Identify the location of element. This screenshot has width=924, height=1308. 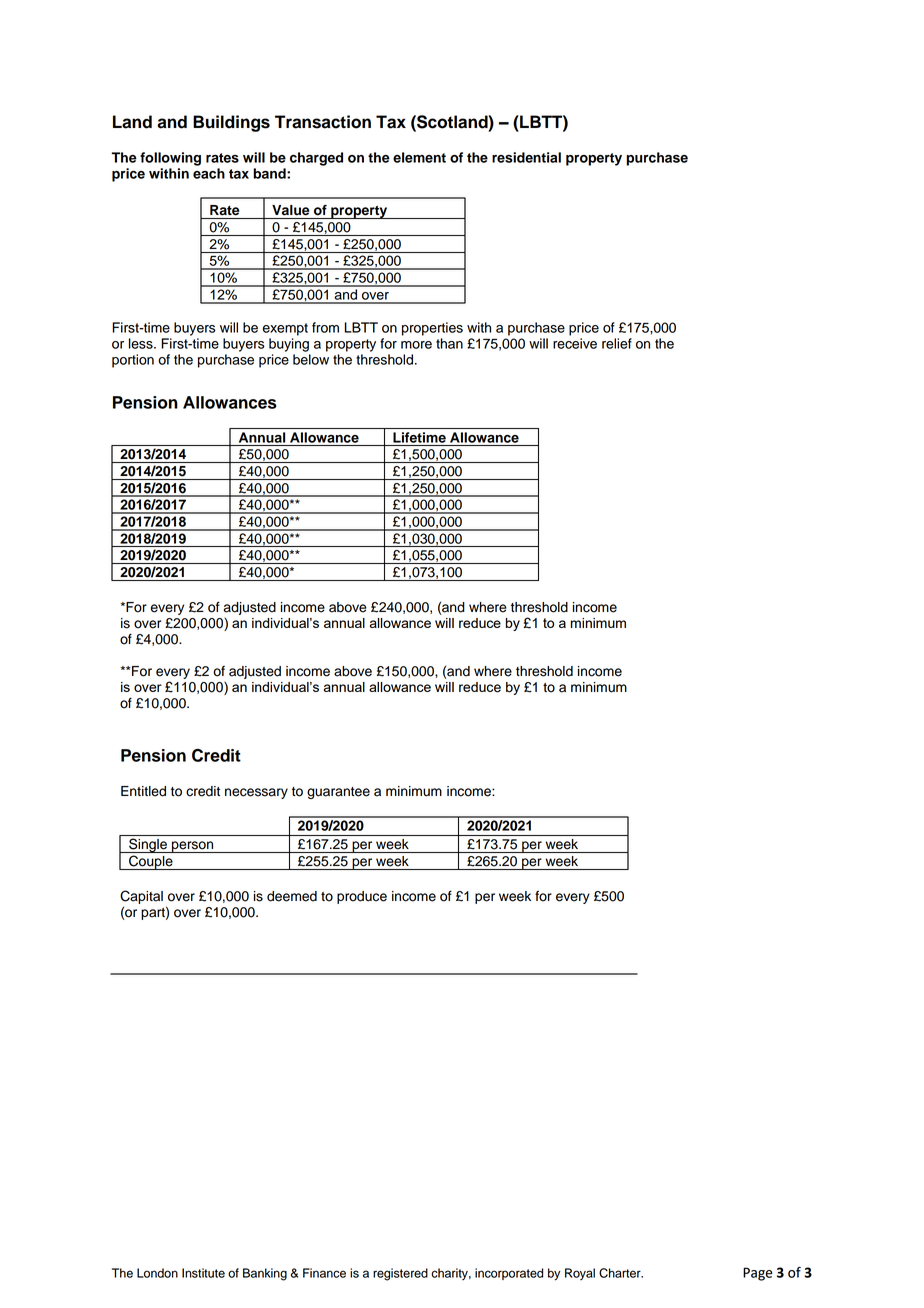
(419, 157).
